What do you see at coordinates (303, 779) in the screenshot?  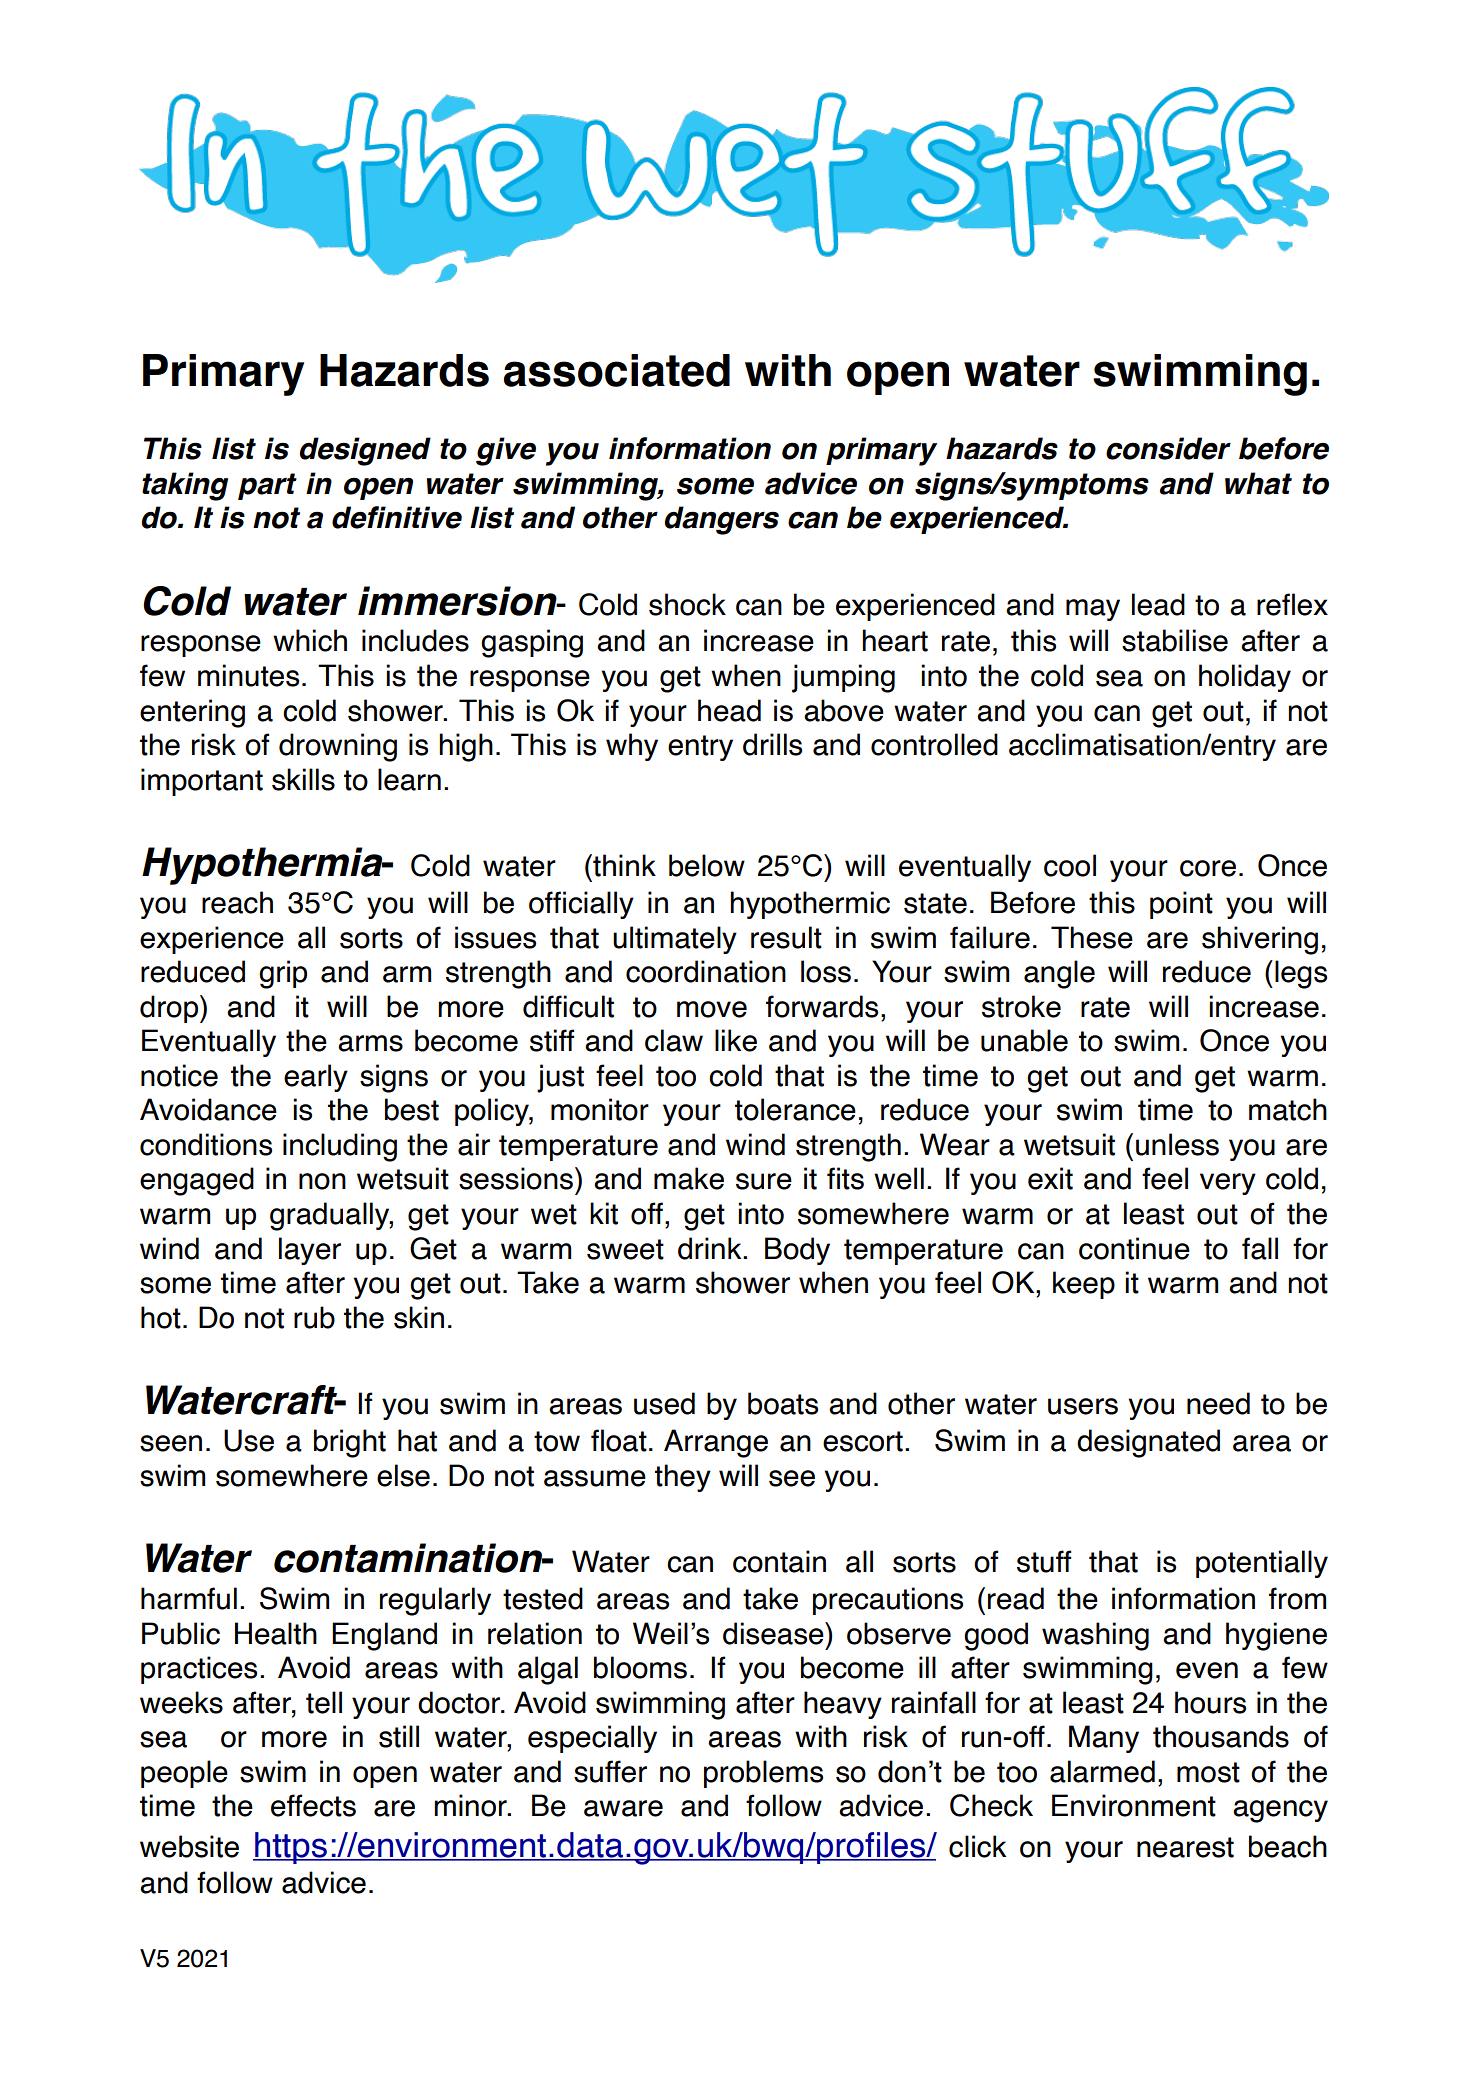 I see `skills` at bounding box center [303, 779].
